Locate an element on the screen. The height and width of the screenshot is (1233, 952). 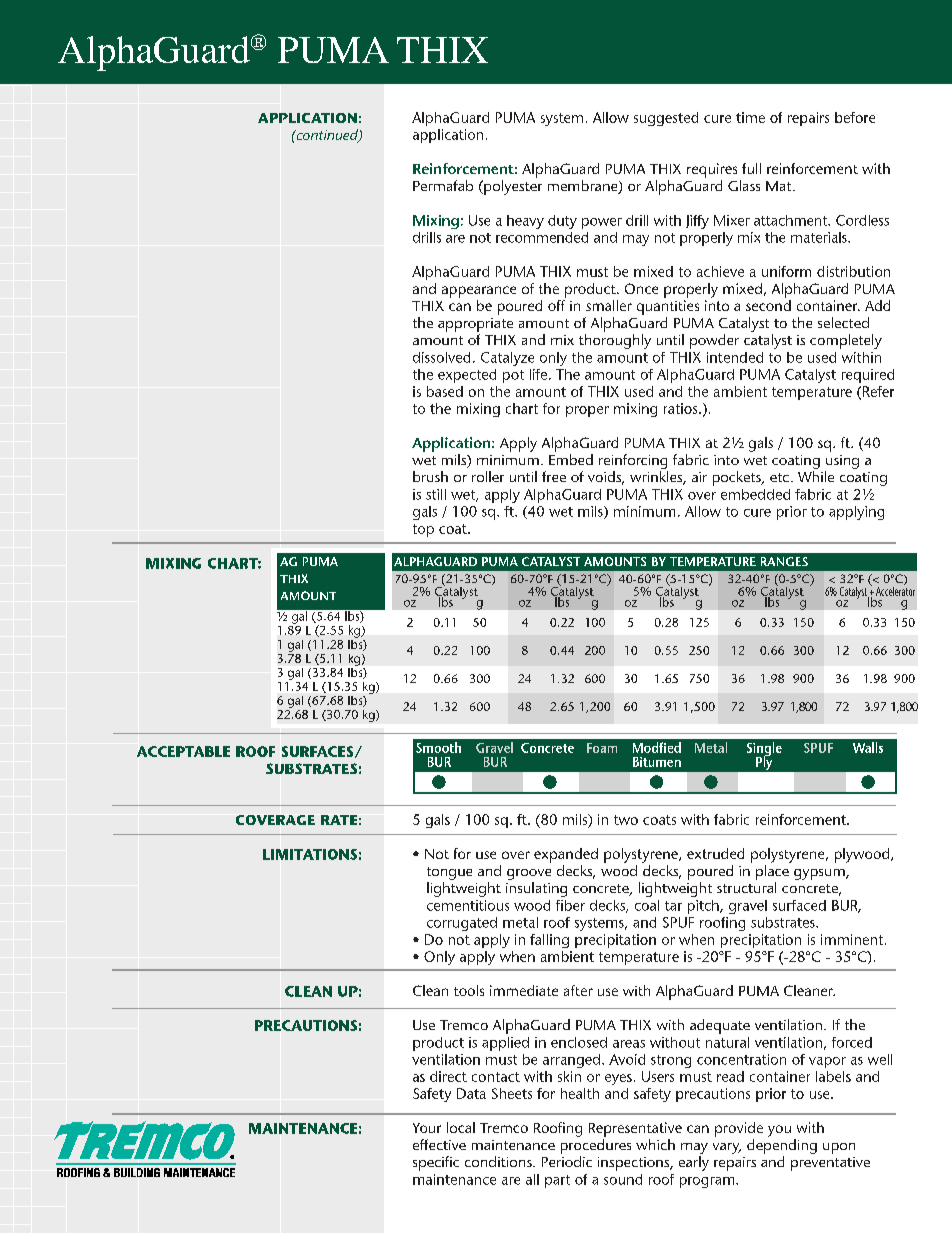
preventative is located at coordinates (830, 1164).
